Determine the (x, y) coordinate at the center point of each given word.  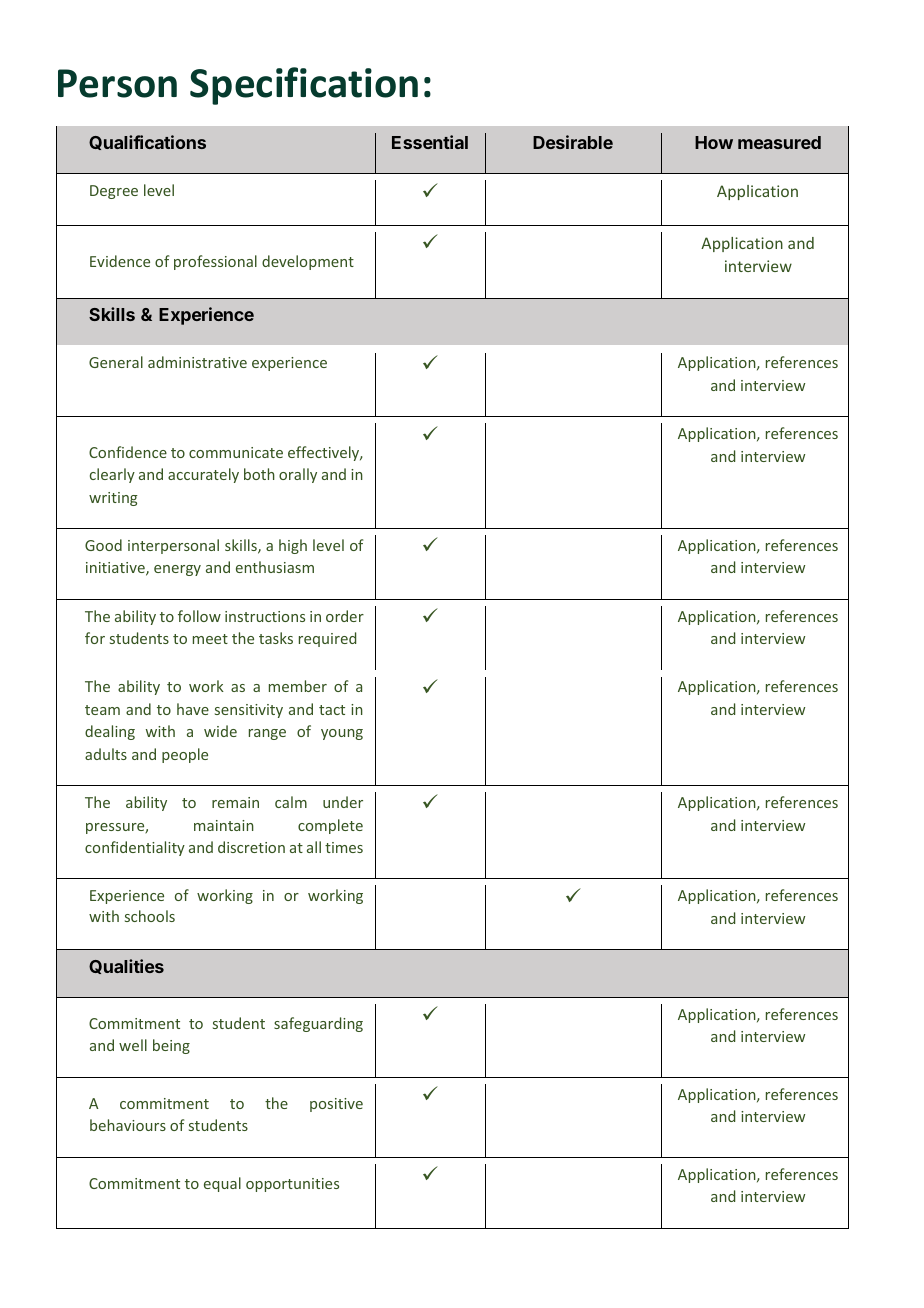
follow (199, 616)
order (345, 616)
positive (336, 1105)
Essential (430, 142)
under (343, 802)
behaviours (128, 1125)
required (327, 639)
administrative (197, 362)
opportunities (292, 1185)
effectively (325, 453)
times (344, 847)
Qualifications (147, 142)
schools (150, 916)
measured (779, 142)
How (714, 142)
